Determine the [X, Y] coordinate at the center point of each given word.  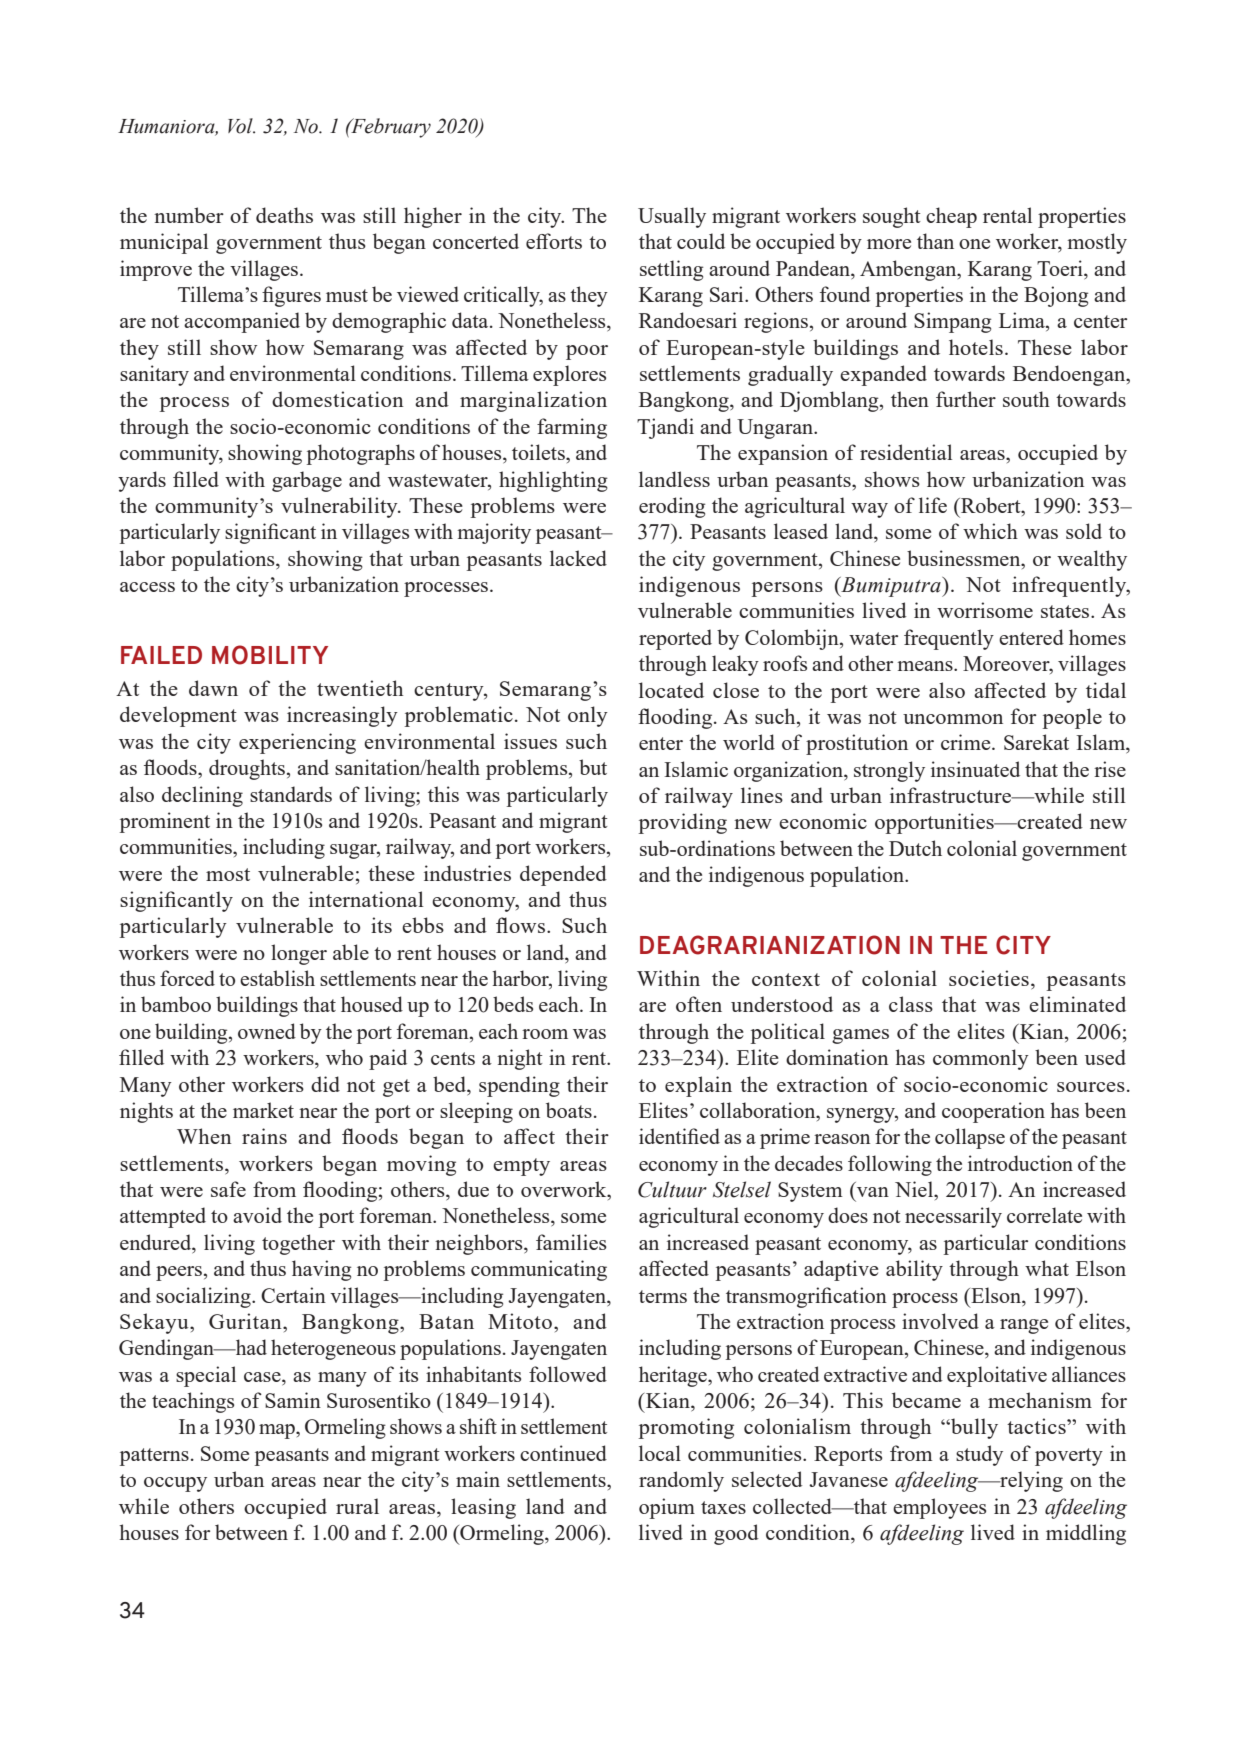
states [1066, 611]
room [545, 1034]
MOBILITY [270, 655]
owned [267, 1031]
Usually [672, 217]
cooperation [993, 1112]
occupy [175, 1484]
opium [667, 1508]
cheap [951, 217]
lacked [578, 558]
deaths [284, 215]
